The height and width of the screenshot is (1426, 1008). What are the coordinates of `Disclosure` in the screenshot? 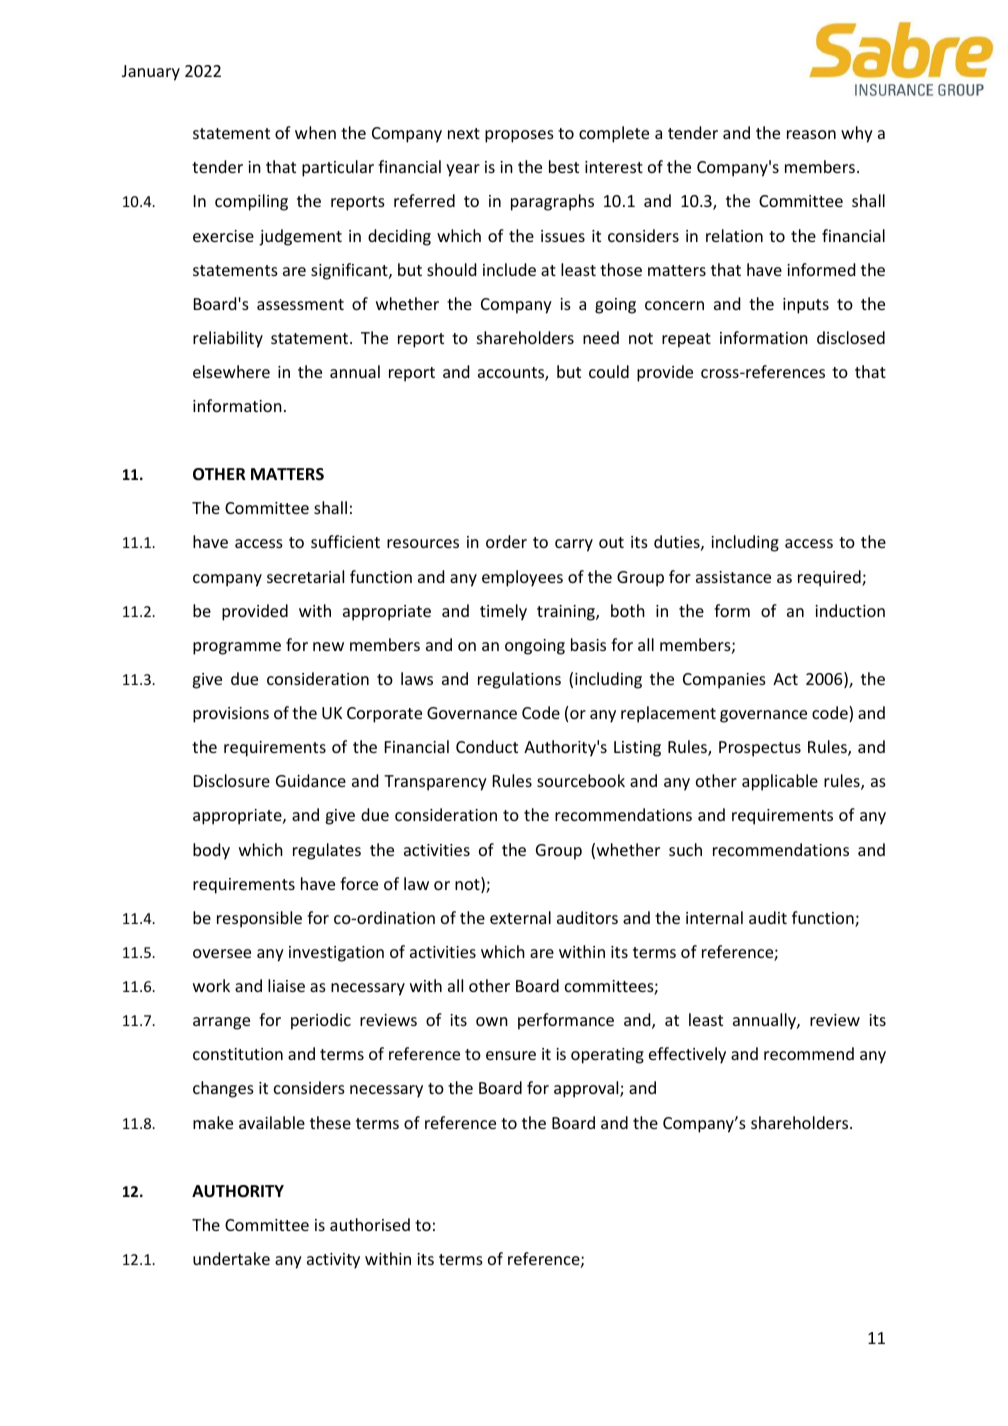 It's located at (232, 780).
